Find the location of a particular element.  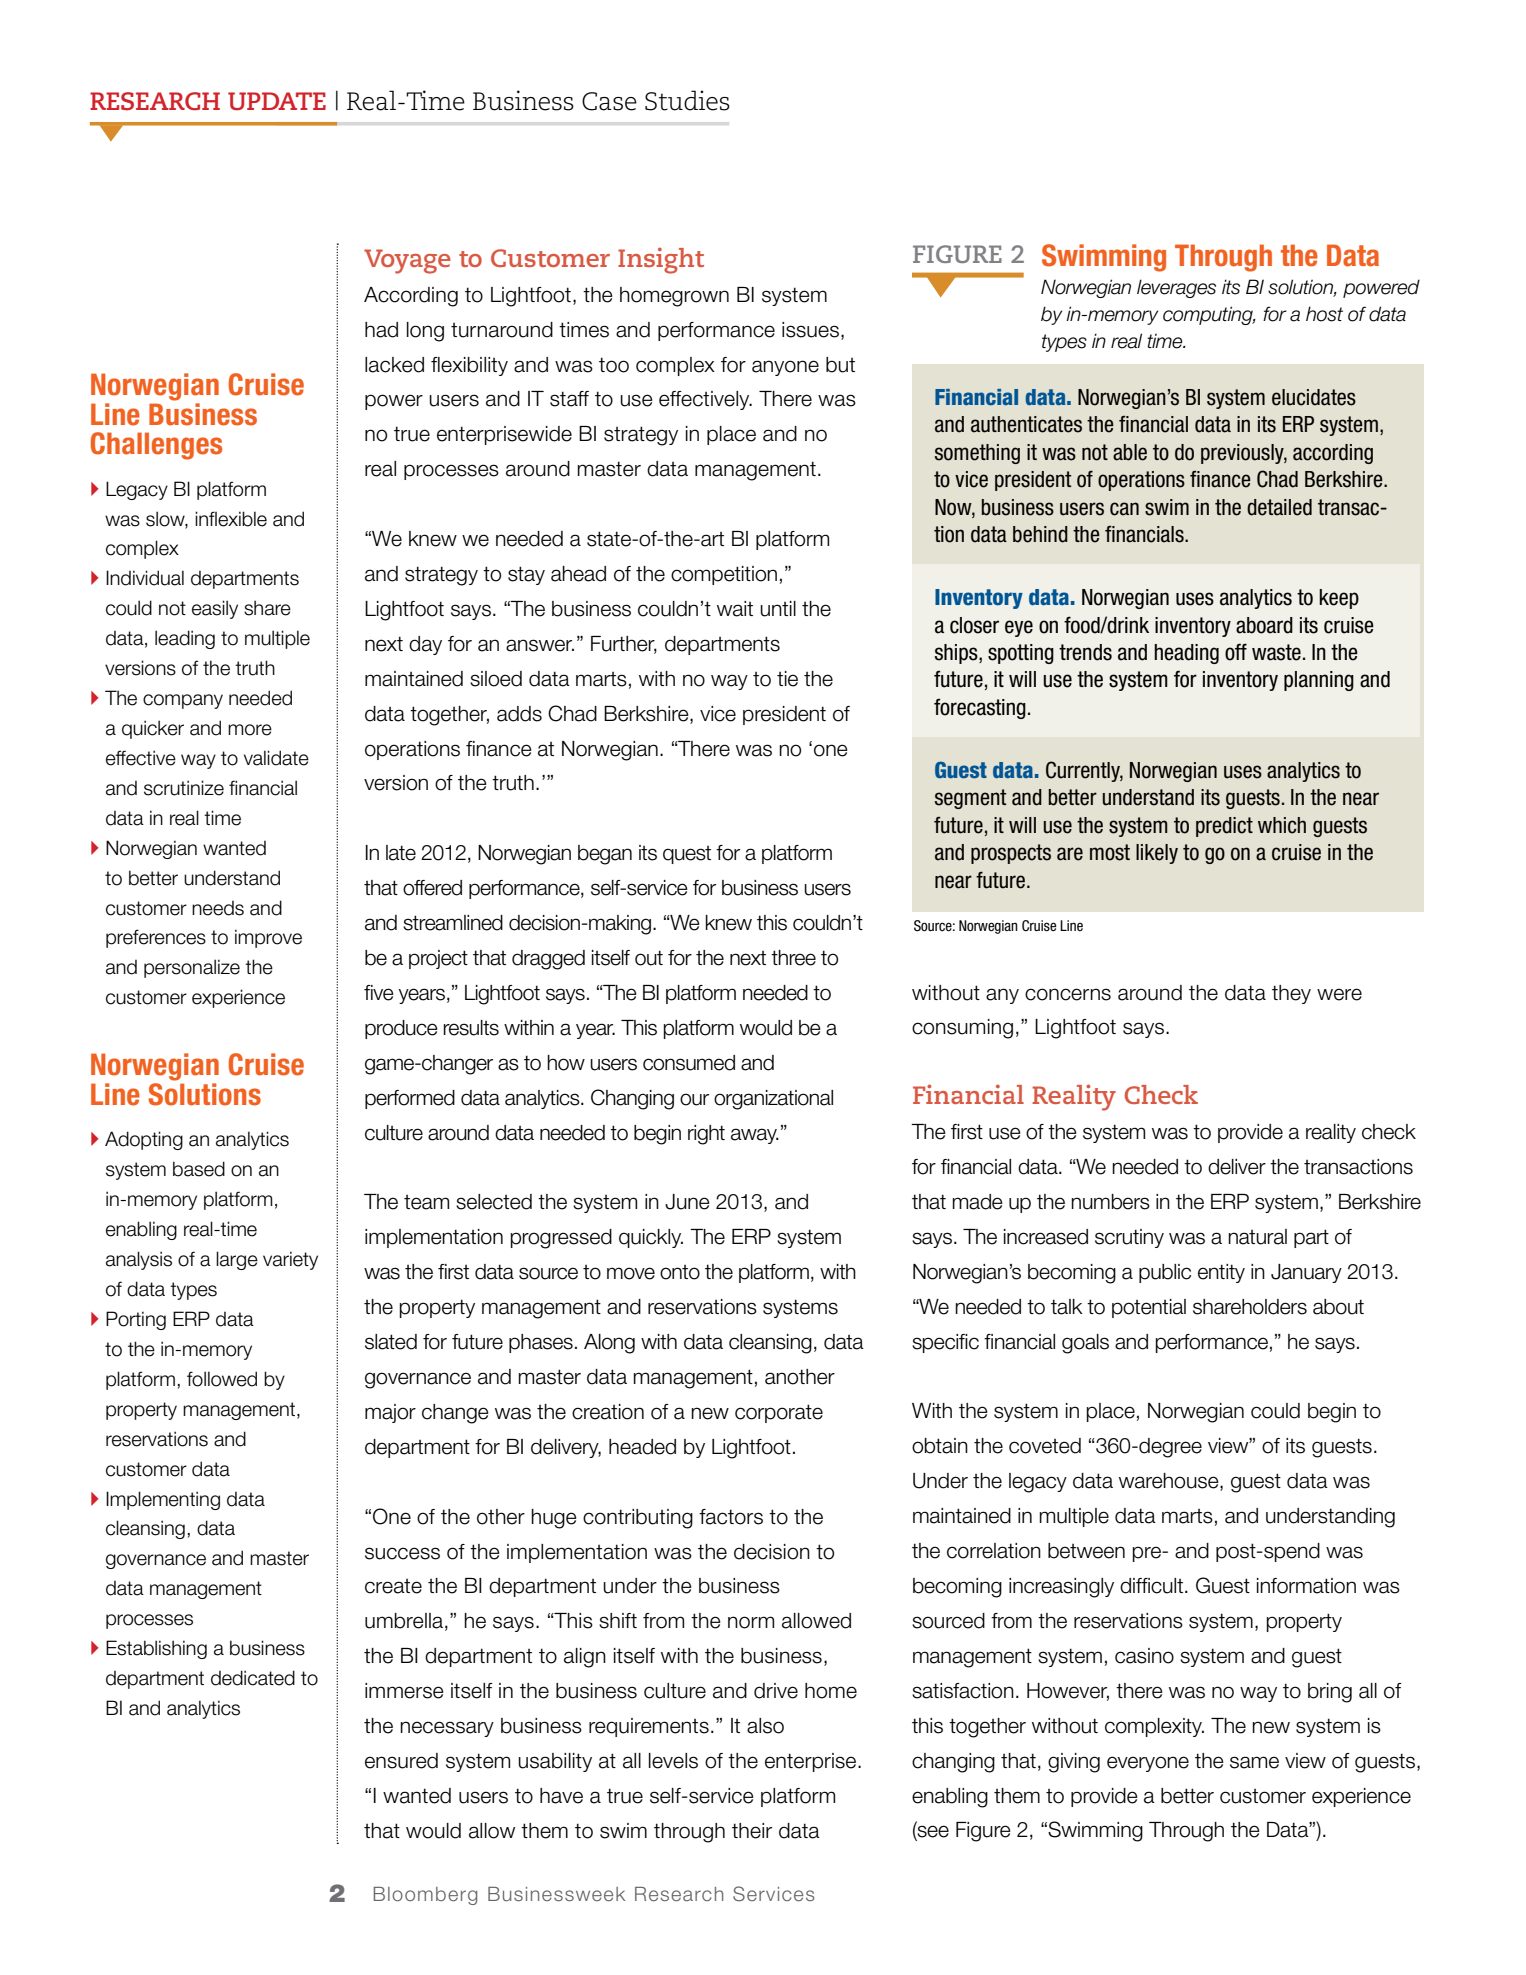

wait is located at coordinates (735, 609).
